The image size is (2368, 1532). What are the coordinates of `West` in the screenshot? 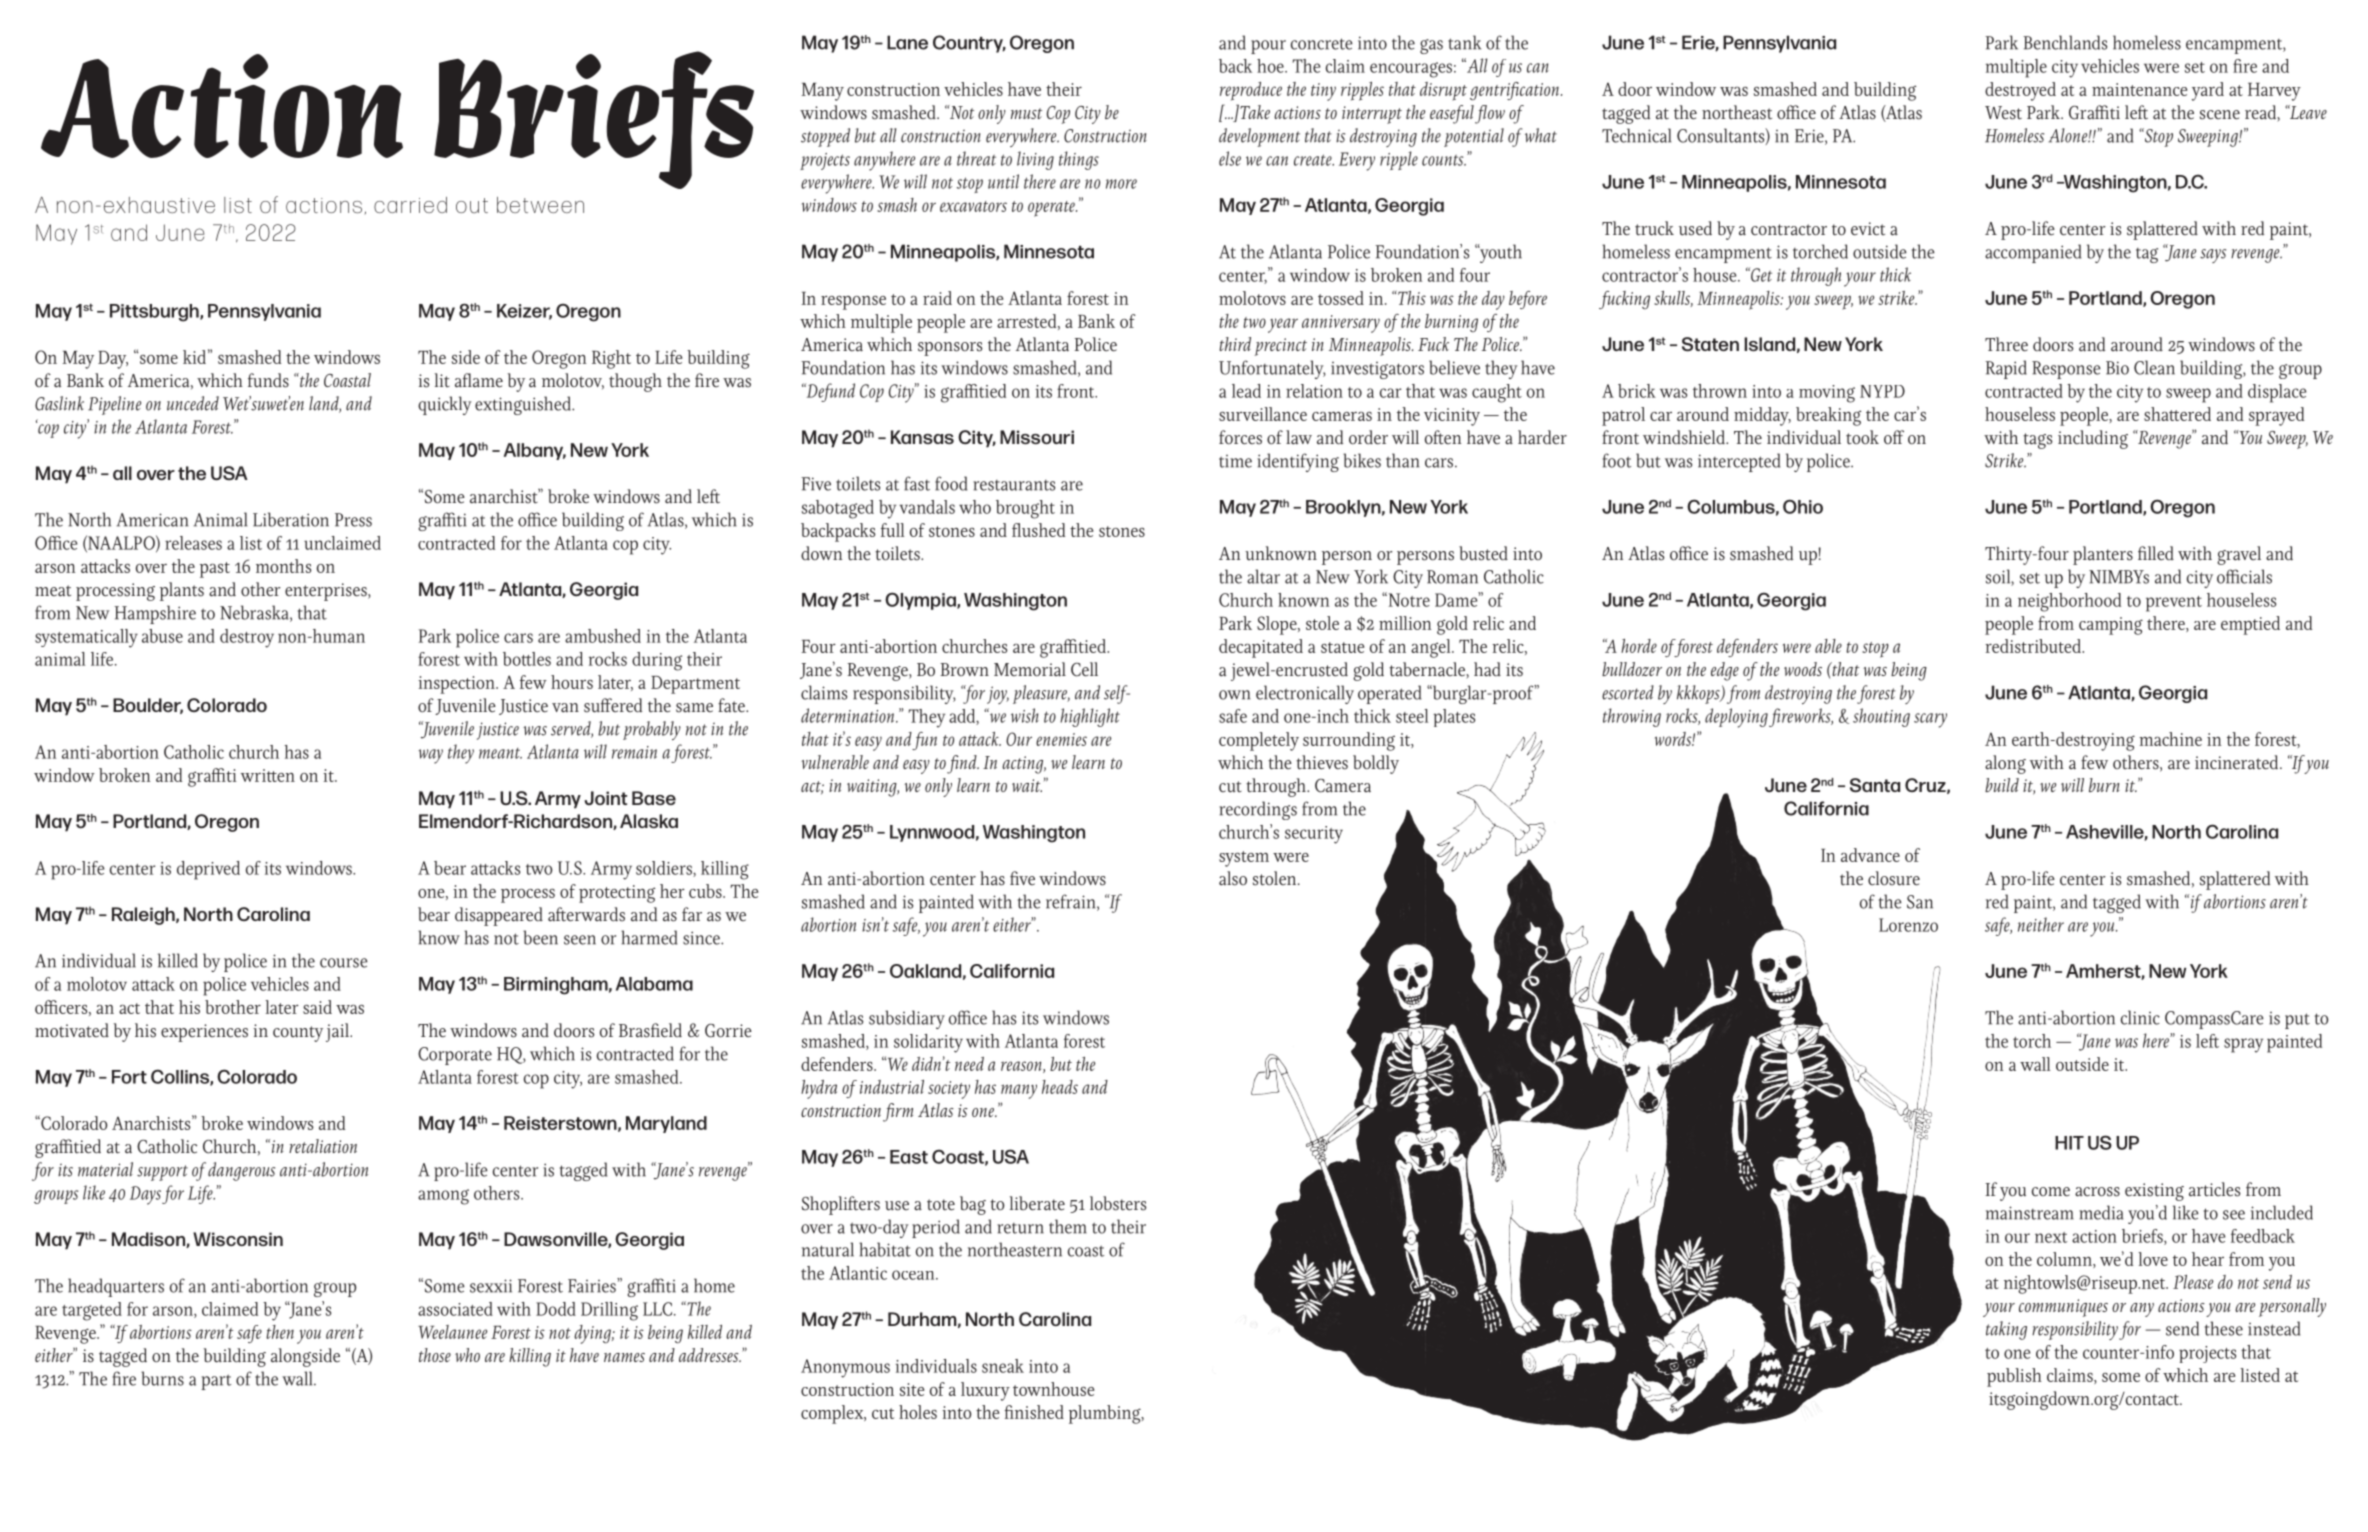 It's located at (2003, 113).
